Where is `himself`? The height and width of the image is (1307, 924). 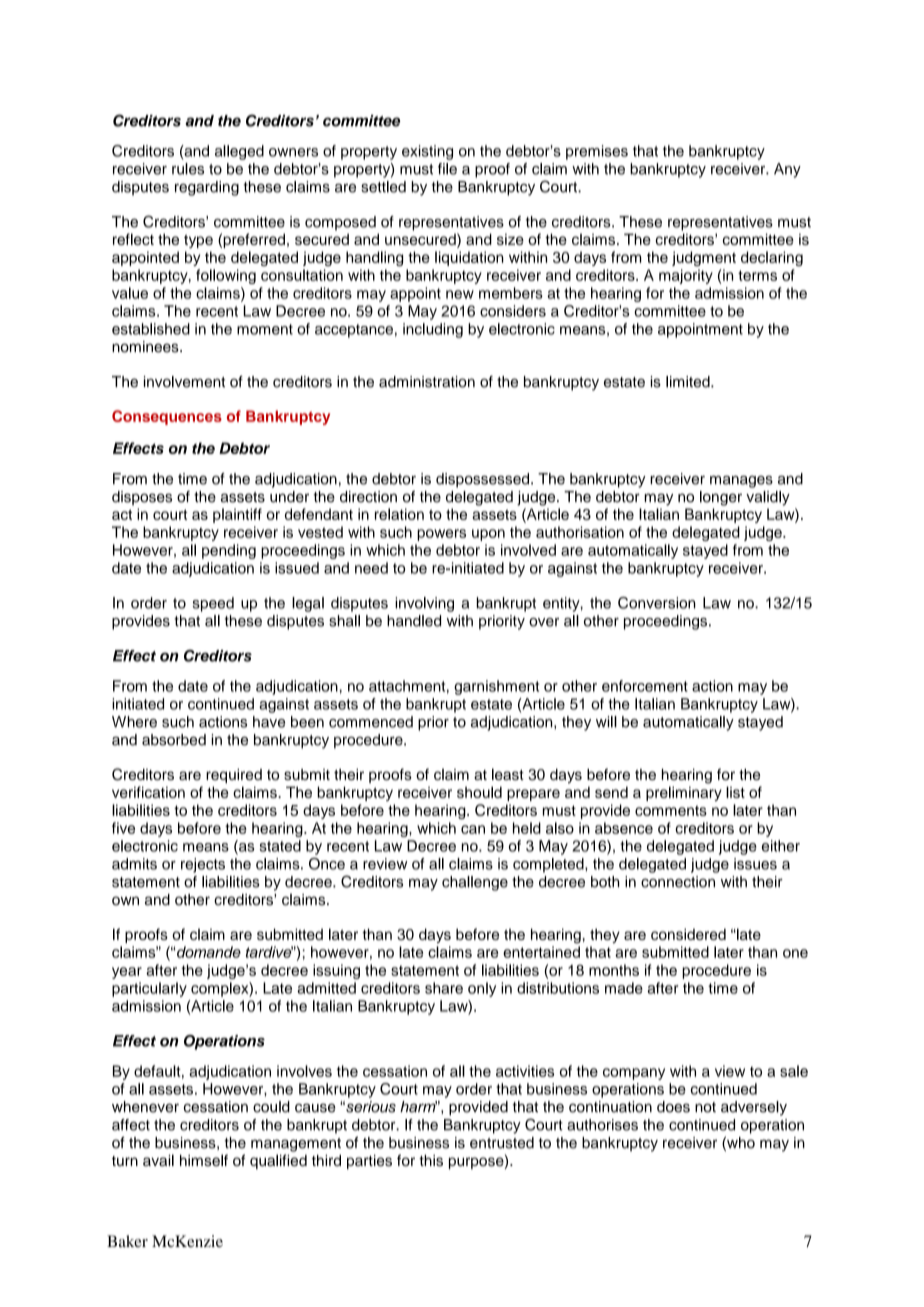 himself is located at coordinates (204, 1160).
